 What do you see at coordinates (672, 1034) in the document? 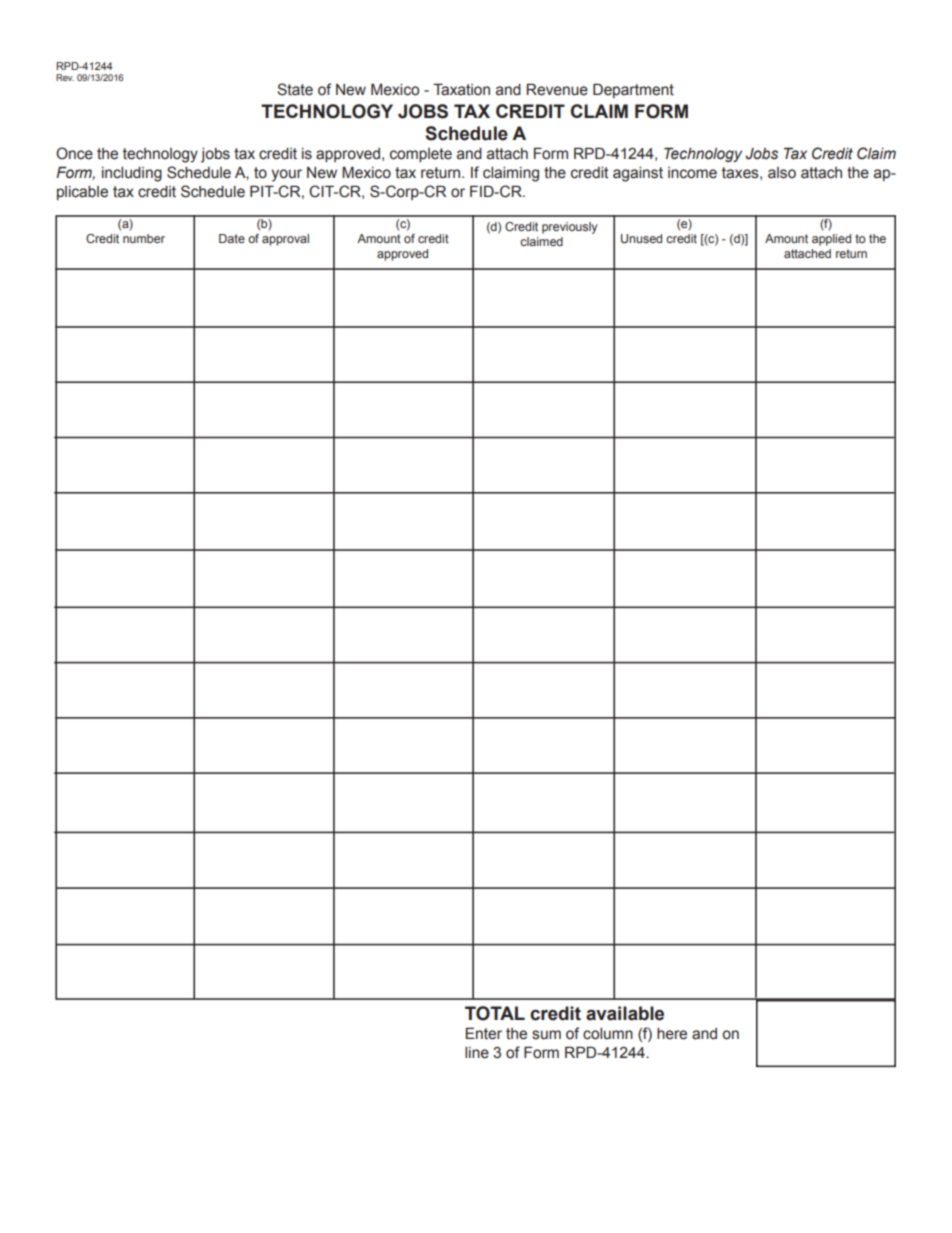
I see `here` at bounding box center [672, 1034].
